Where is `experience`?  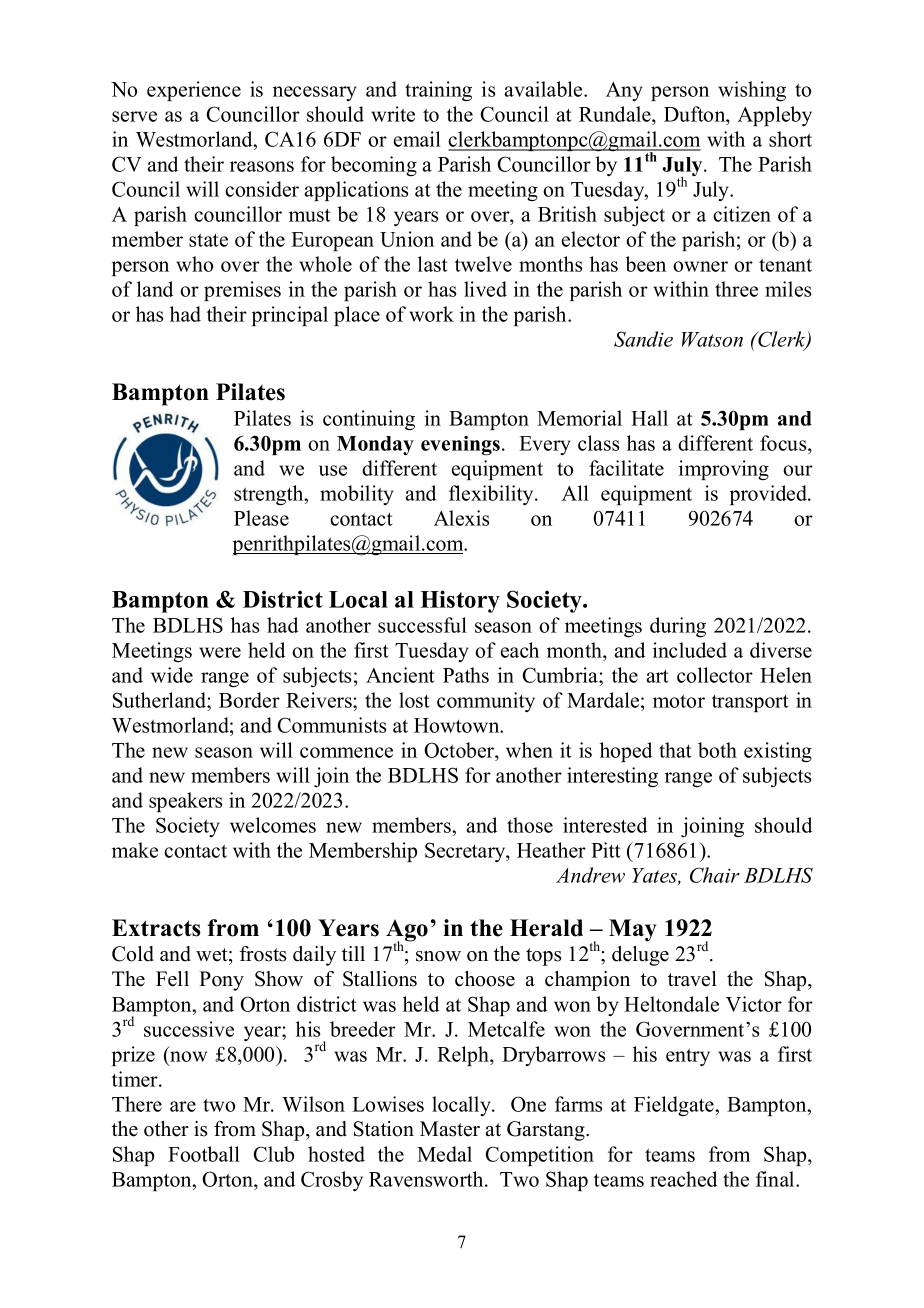
experience is located at coordinates (194, 91).
